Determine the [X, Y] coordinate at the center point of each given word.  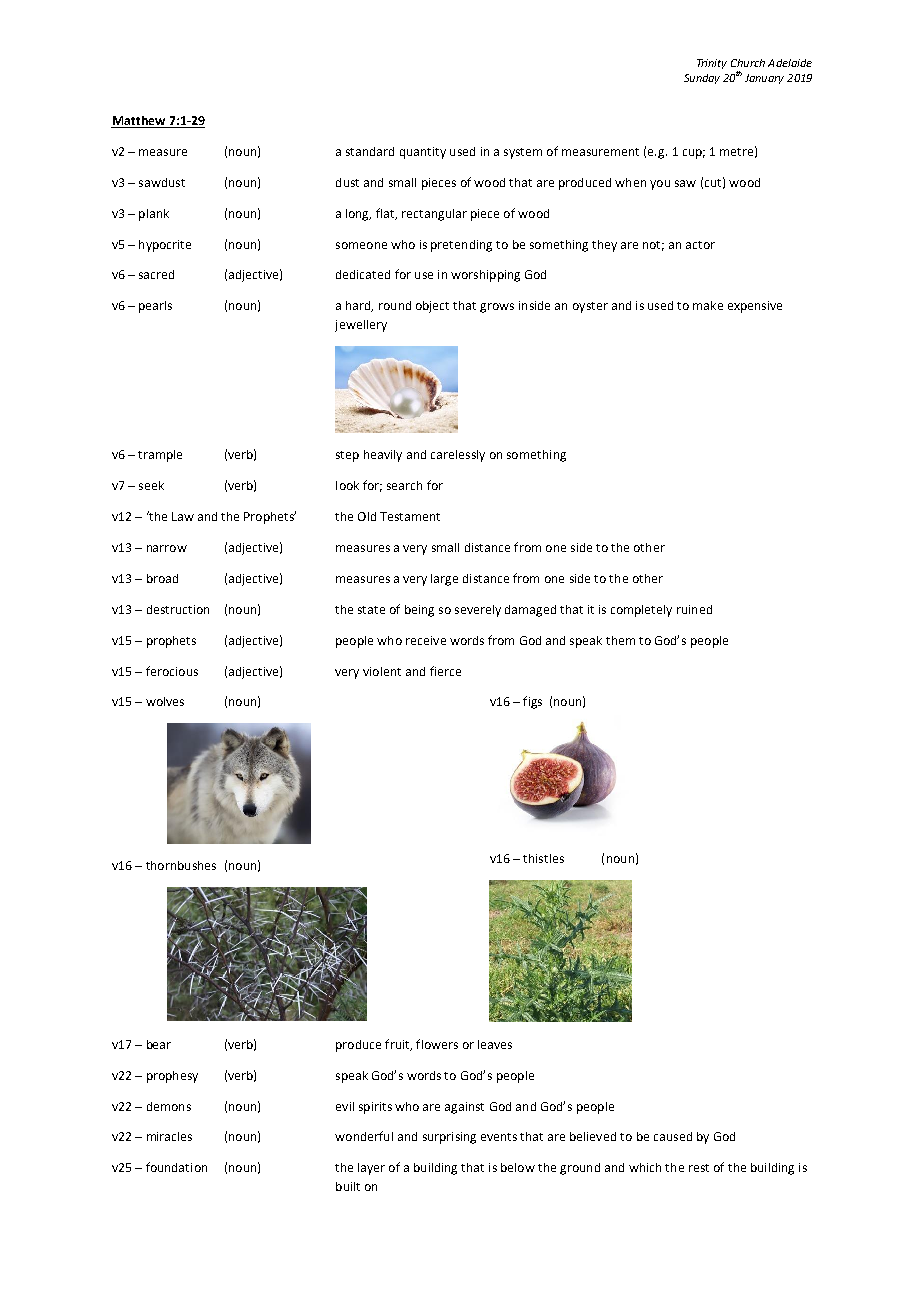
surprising [449, 1138]
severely [478, 611]
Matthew [139, 122]
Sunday [702, 79]
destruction [178, 609]
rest [699, 1168]
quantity [423, 153]
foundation [176, 1167]
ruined [694, 609]
